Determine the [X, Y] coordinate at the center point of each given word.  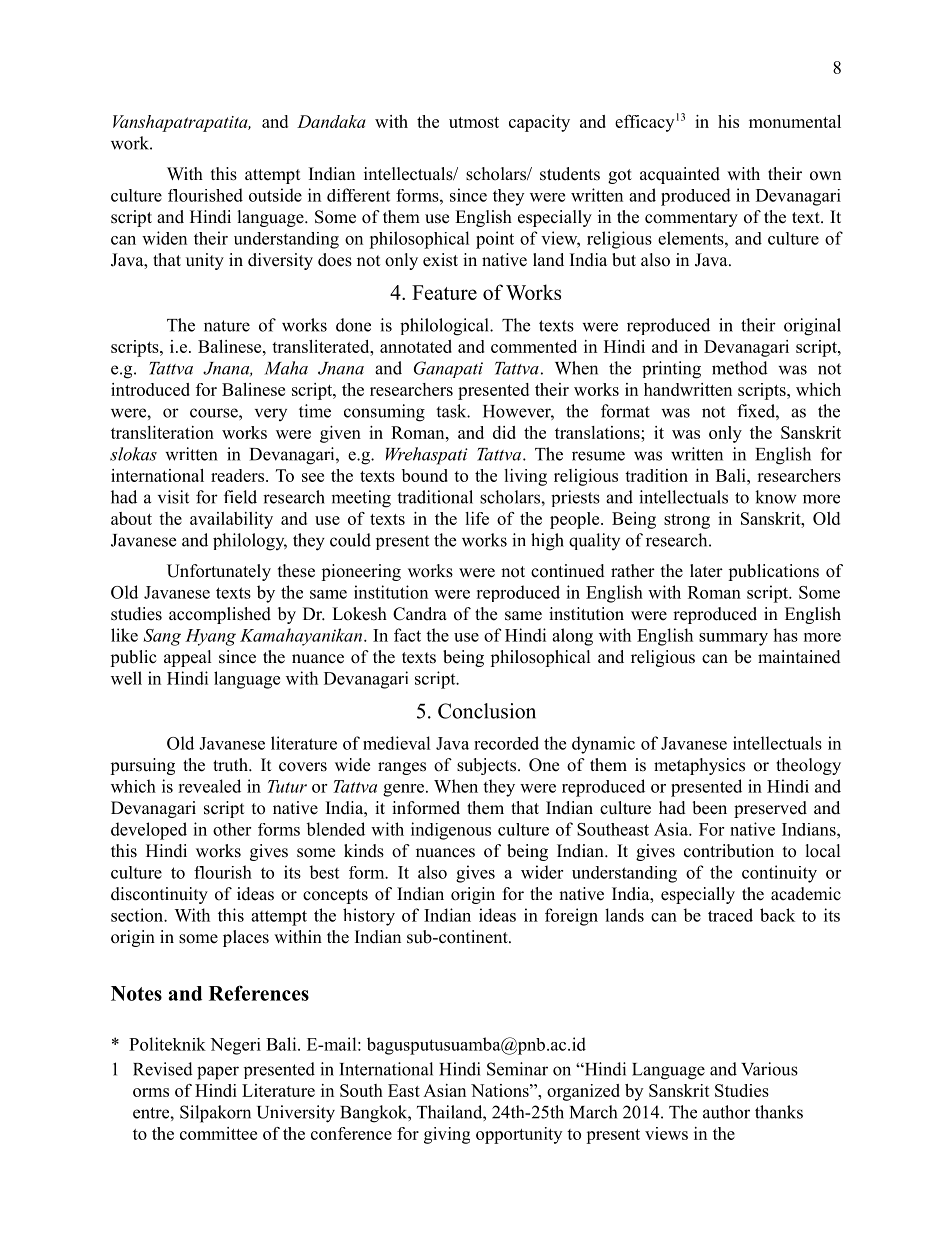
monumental [795, 121]
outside [275, 195]
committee [218, 1133]
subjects [488, 766]
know [776, 497]
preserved [770, 809]
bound [425, 475]
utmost [474, 122]
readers [237, 475]
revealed [209, 786]
